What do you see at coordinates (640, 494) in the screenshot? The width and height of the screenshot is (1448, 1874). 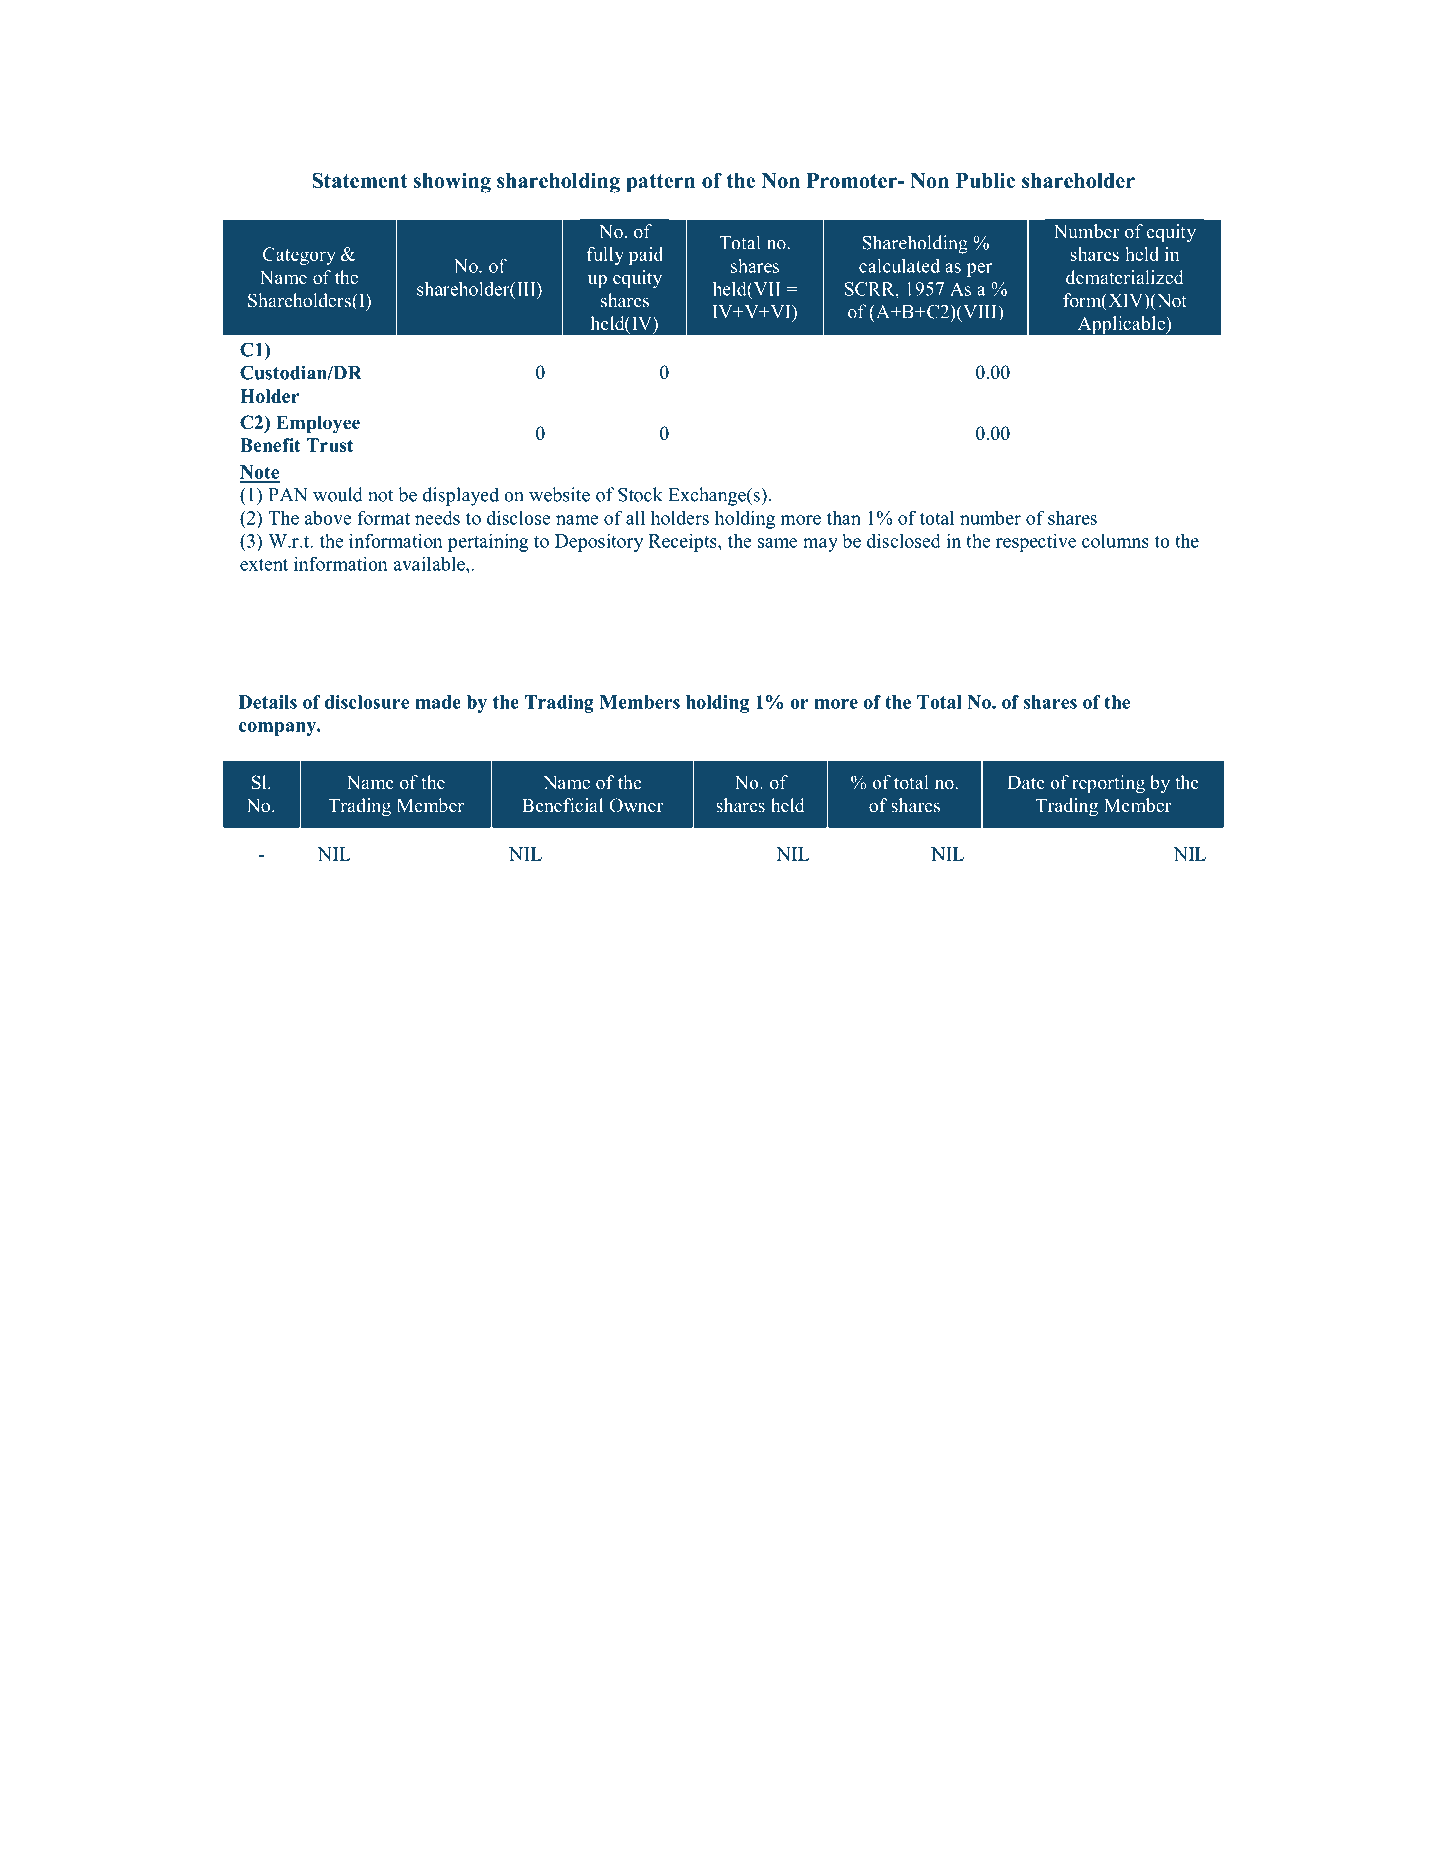 I see `Stock` at bounding box center [640, 494].
